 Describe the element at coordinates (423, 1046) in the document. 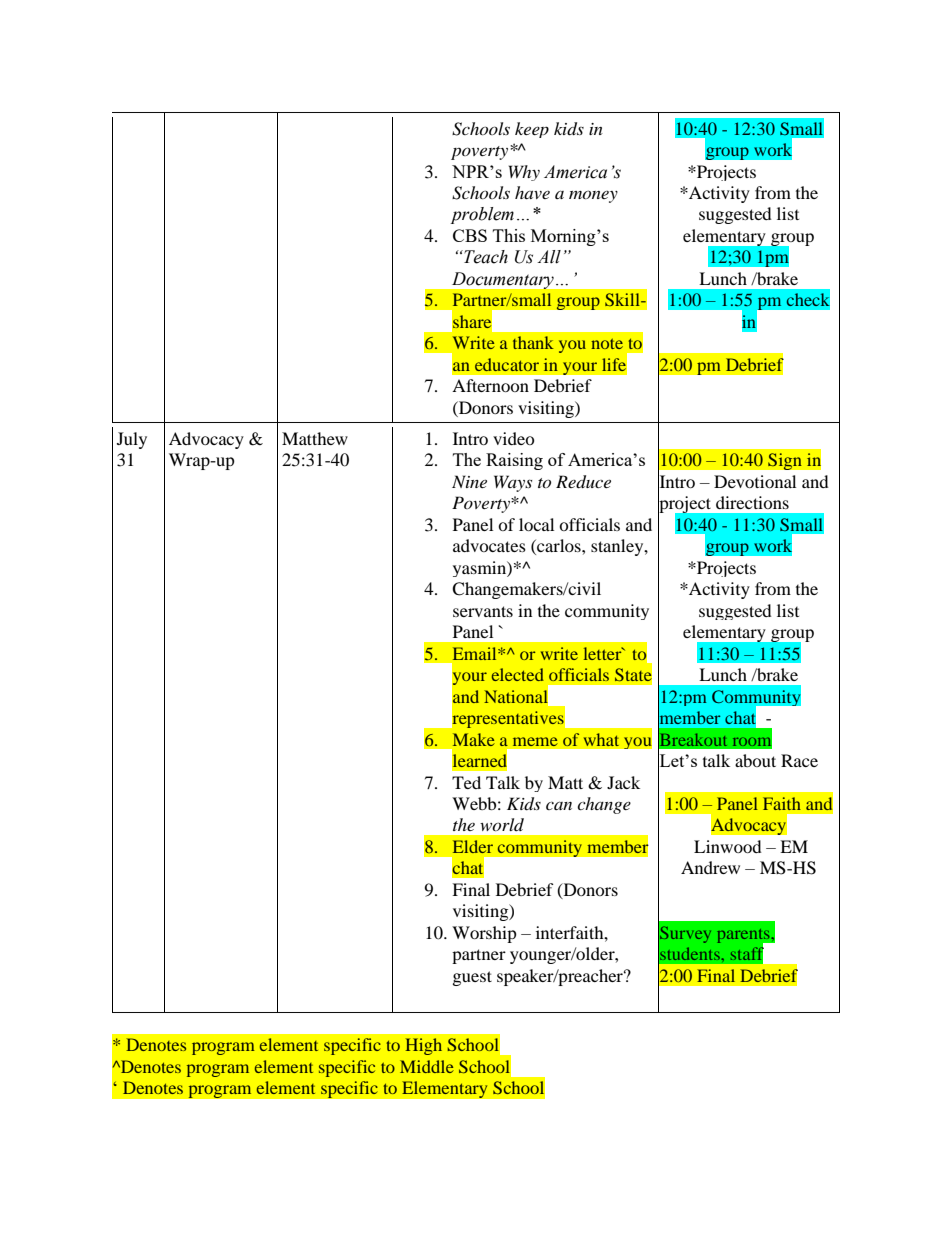

I see `High` at that location.
